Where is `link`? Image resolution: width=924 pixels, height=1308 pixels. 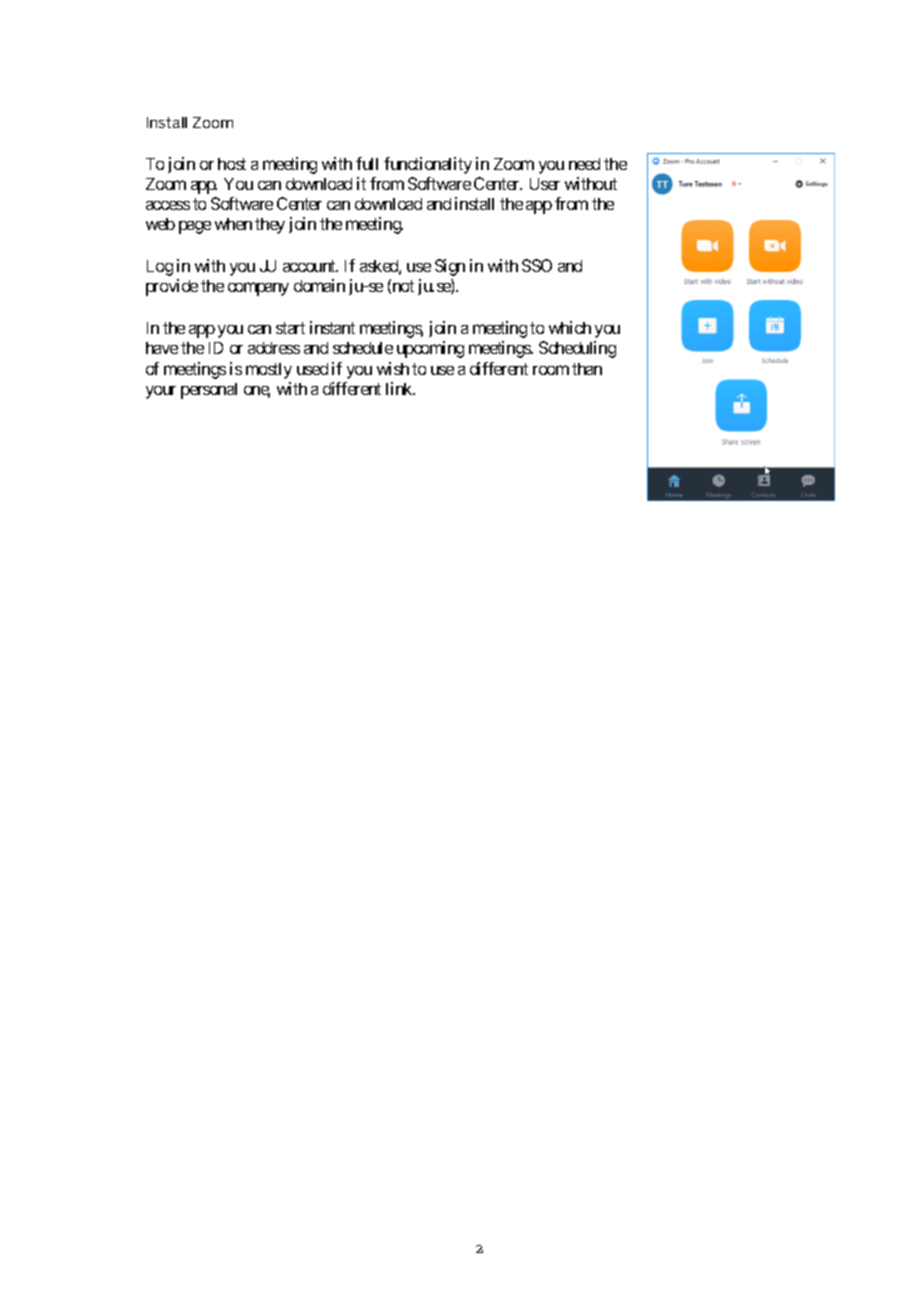
link is located at coordinates (400, 388).
